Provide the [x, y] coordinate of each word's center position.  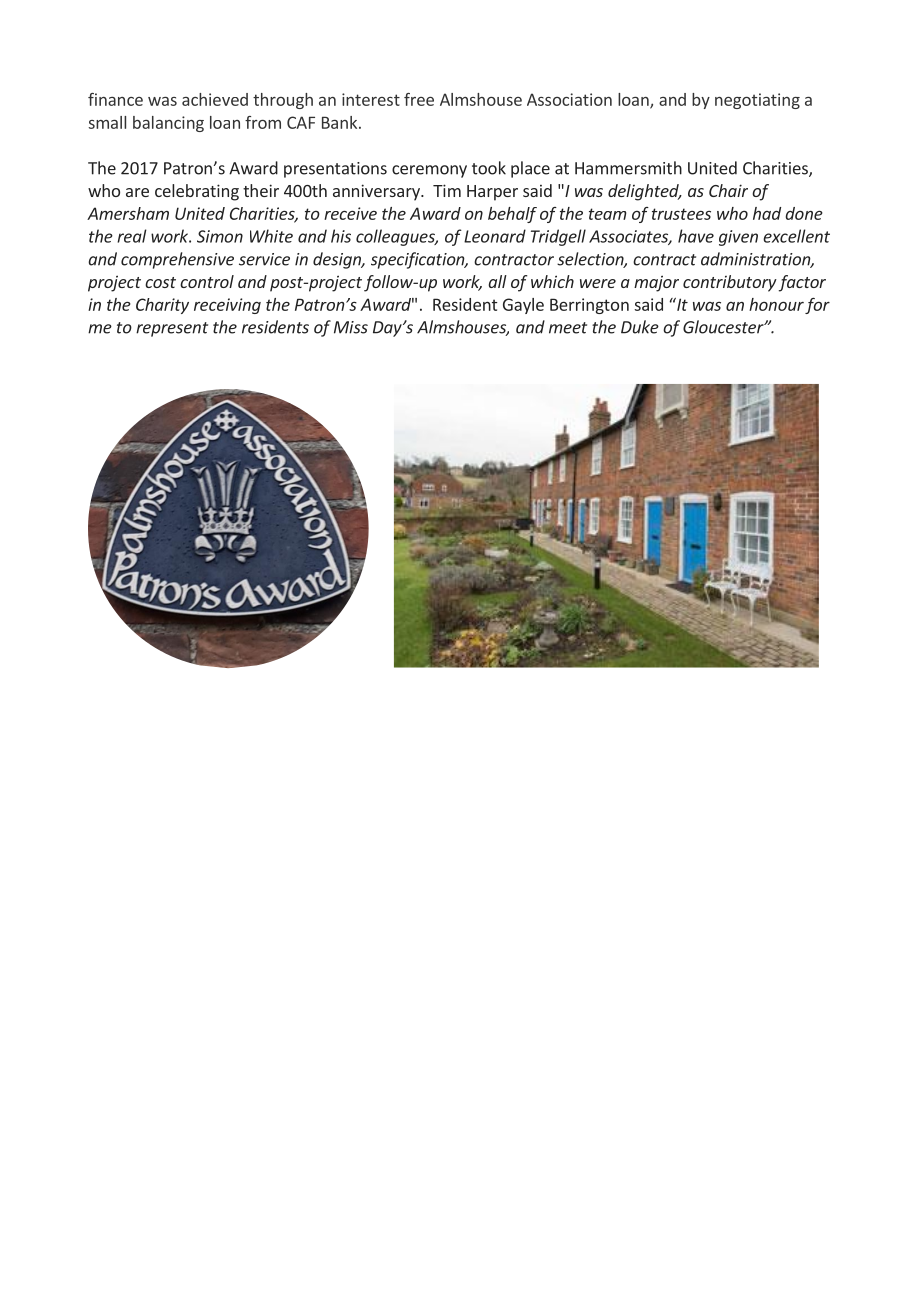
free [419, 99]
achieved [215, 99]
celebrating [197, 192]
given [738, 238]
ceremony [429, 171]
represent [172, 329]
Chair [728, 190]
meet [568, 328]
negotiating [757, 101]
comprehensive [177, 260]
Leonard [495, 236]
